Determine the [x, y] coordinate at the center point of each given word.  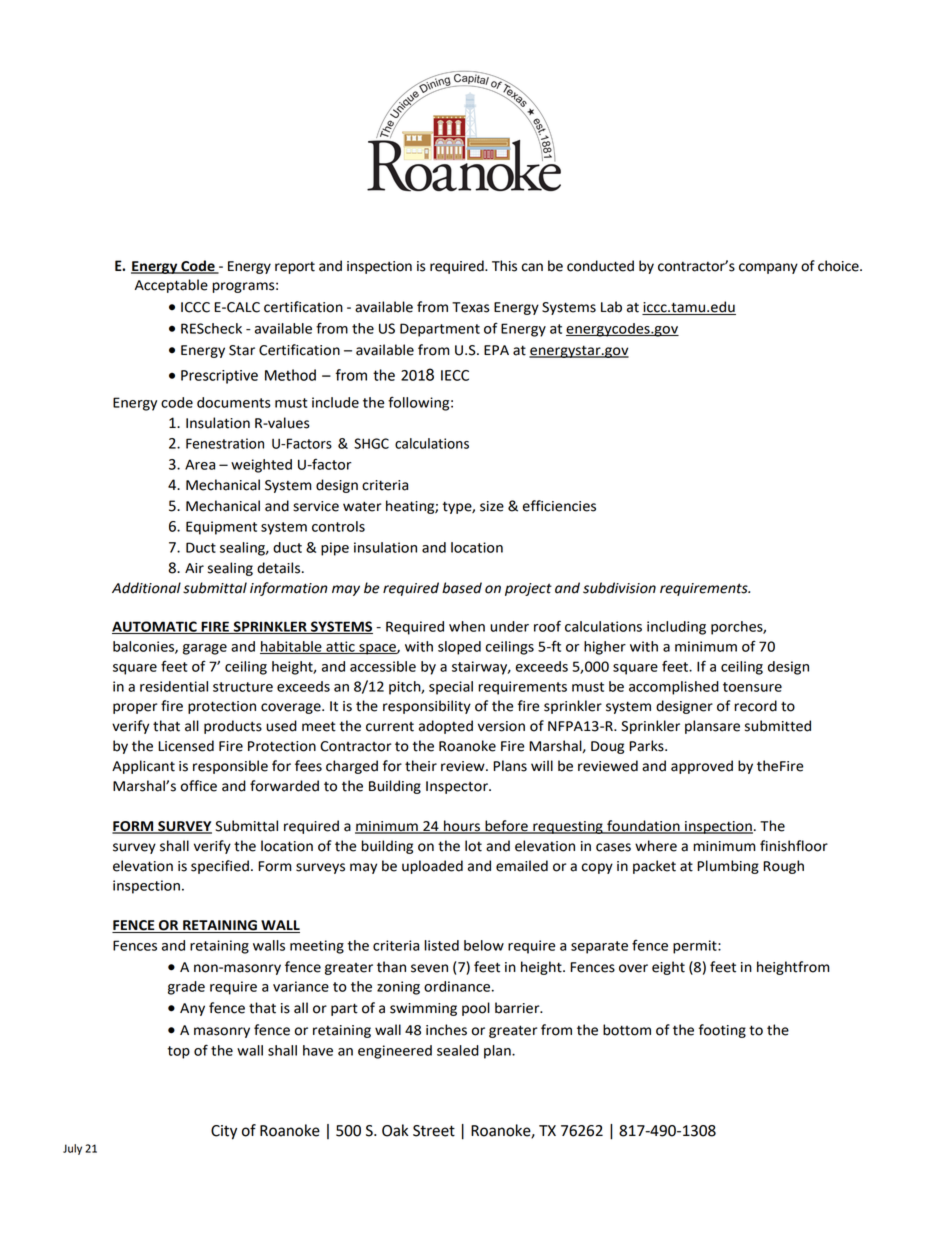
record [755, 706]
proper [135, 708]
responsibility [427, 707]
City [224, 1132]
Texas [470, 307]
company [768, 268]
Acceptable [171, 286]
